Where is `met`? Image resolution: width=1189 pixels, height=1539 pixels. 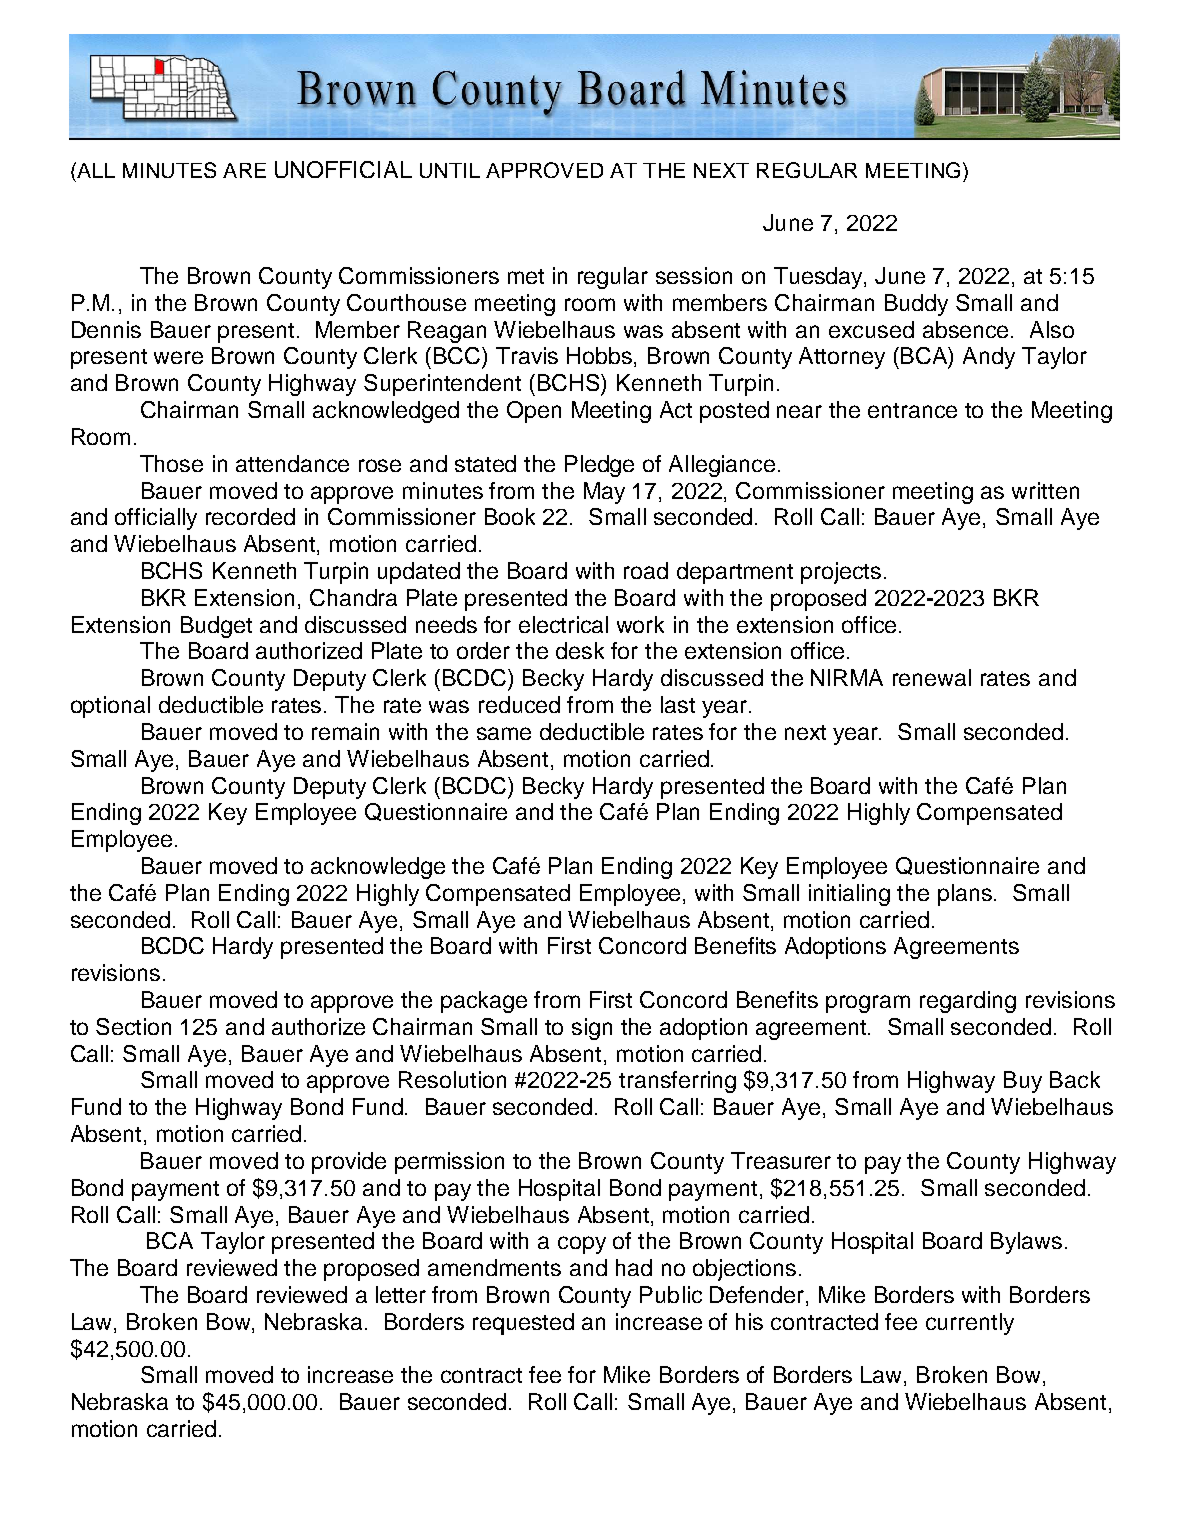 met is located at coordinates (526, 276).
